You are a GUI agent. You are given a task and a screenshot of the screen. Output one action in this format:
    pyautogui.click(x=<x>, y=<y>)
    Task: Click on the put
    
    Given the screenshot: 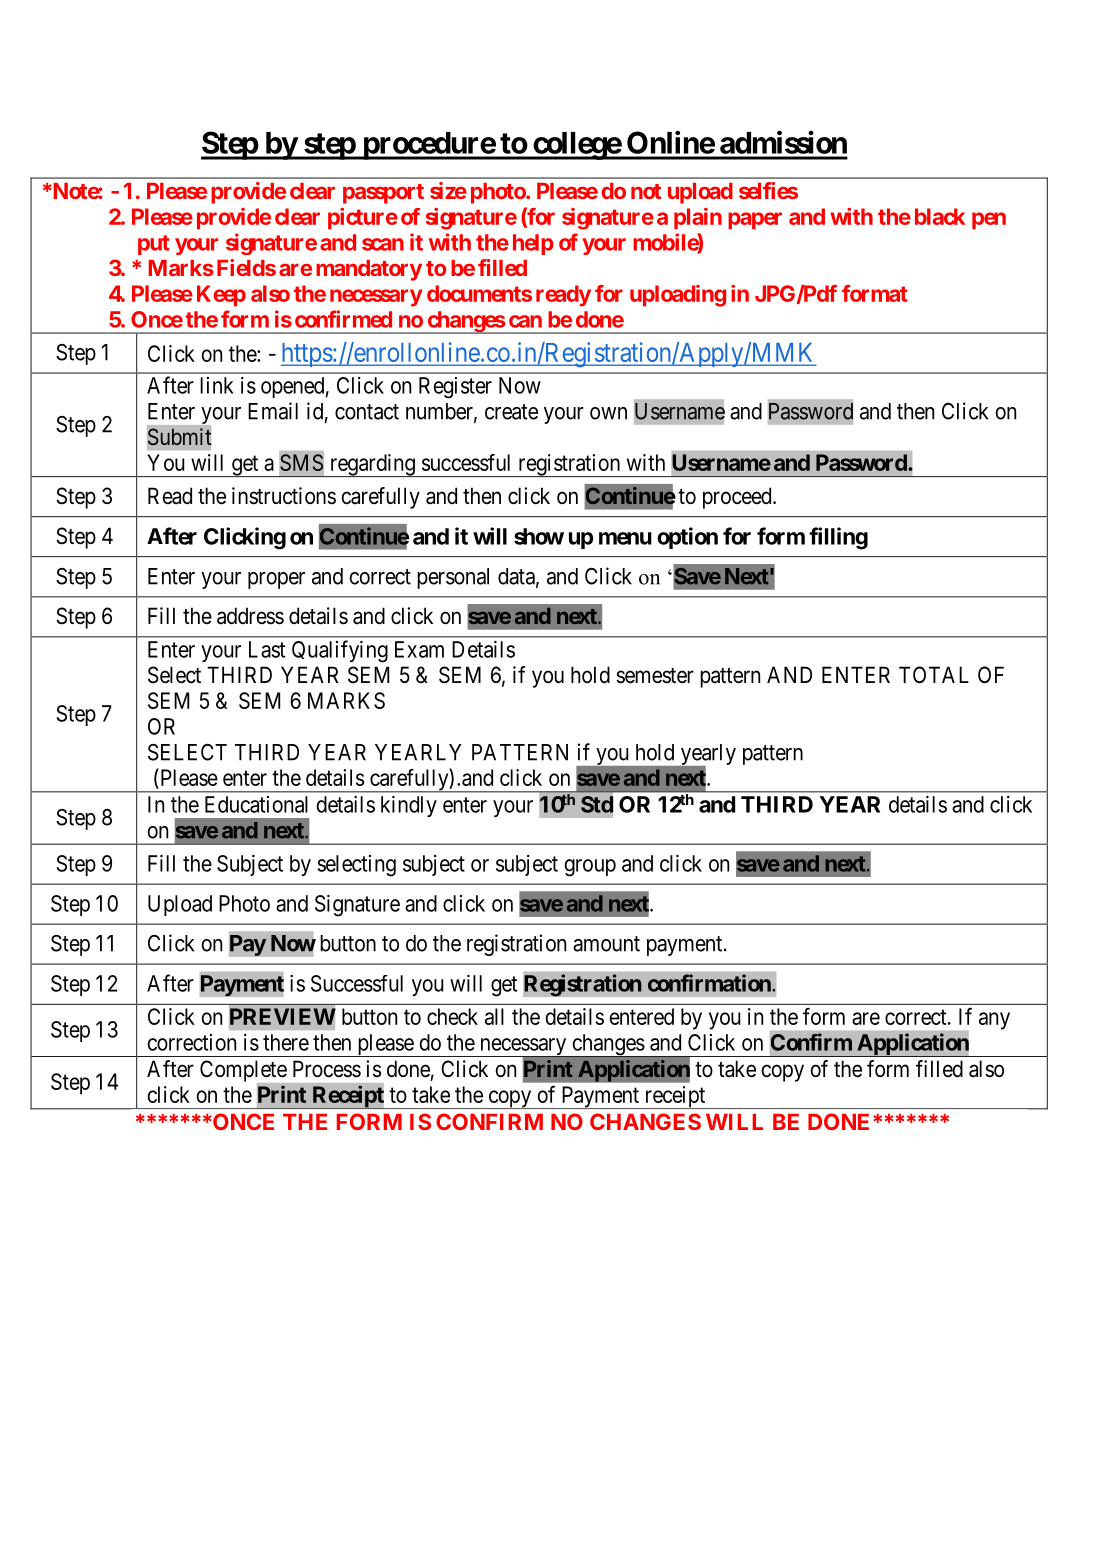 What is the action you would take?
    pyautogui.click(x=154, y=245)
